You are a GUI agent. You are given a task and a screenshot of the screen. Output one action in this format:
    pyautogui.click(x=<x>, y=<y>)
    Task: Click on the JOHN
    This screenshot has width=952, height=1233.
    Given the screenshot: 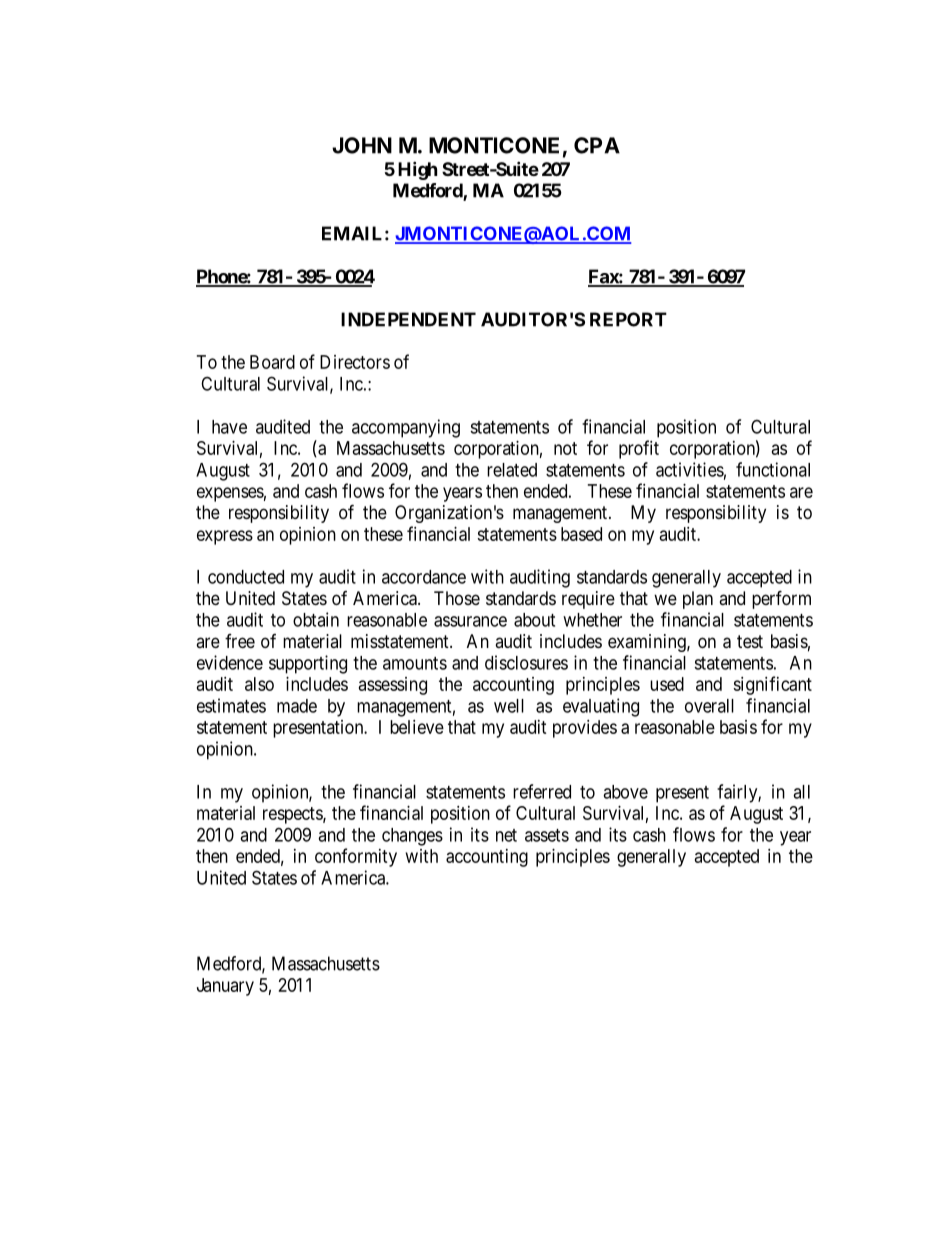 What is the action you would take?
    pyautogui.click(x=362, y=145)
